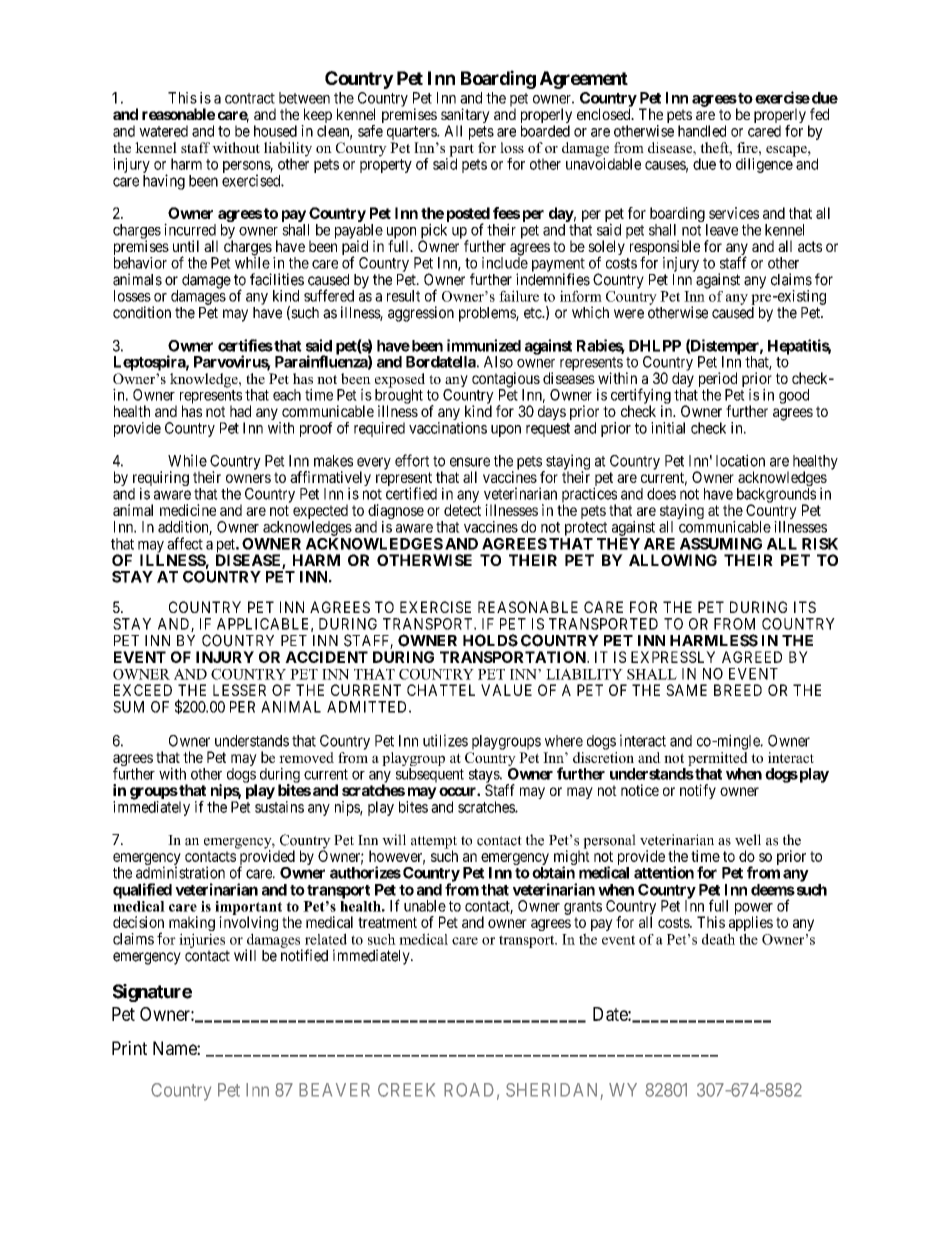 The height and width of the screenshot is (1233, 952). Describe the element at coordinates (250, 98) in the screenshot. I see `contract` at that location.
